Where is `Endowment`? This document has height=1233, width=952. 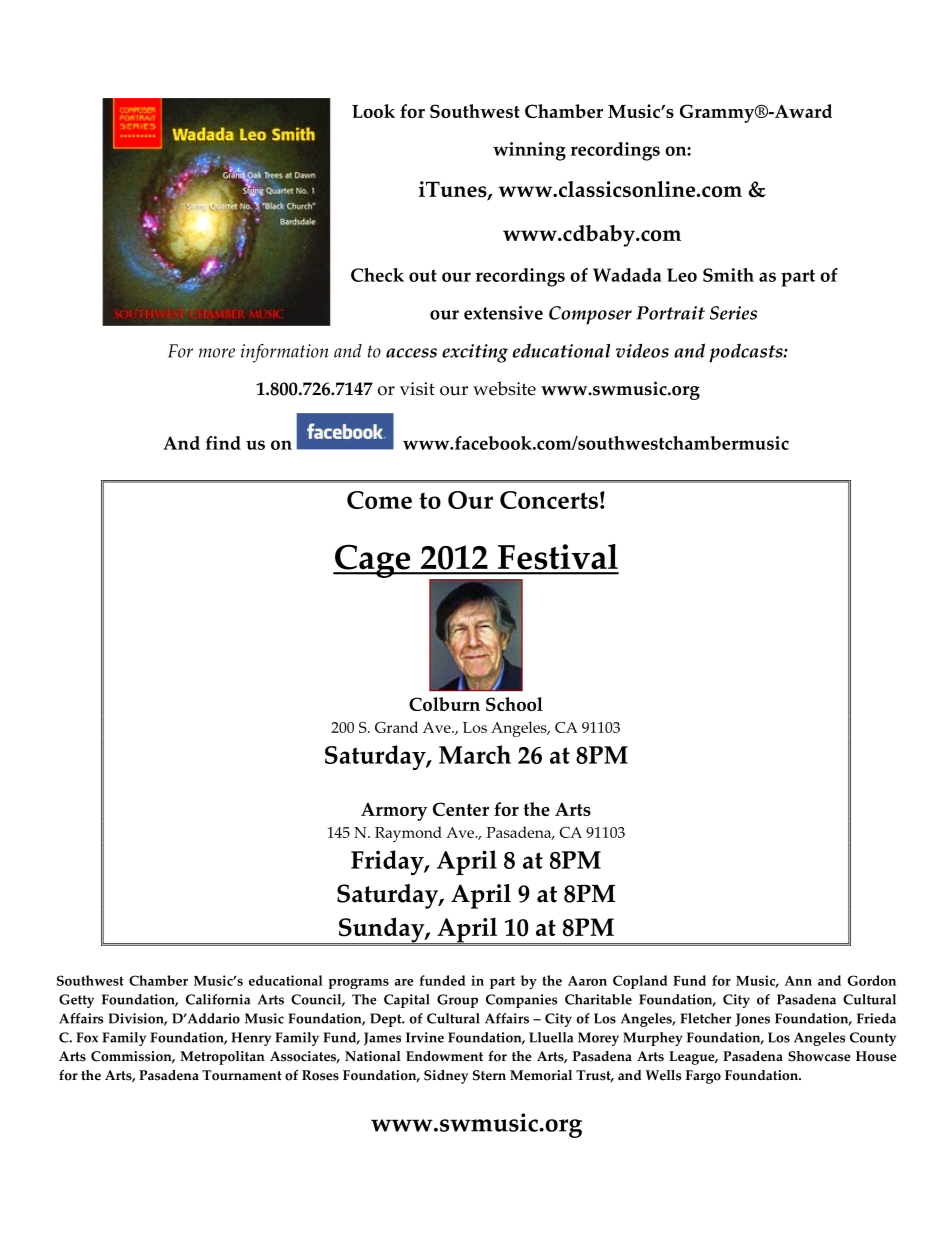 Endowment is located at coordinates (444, 1056).
